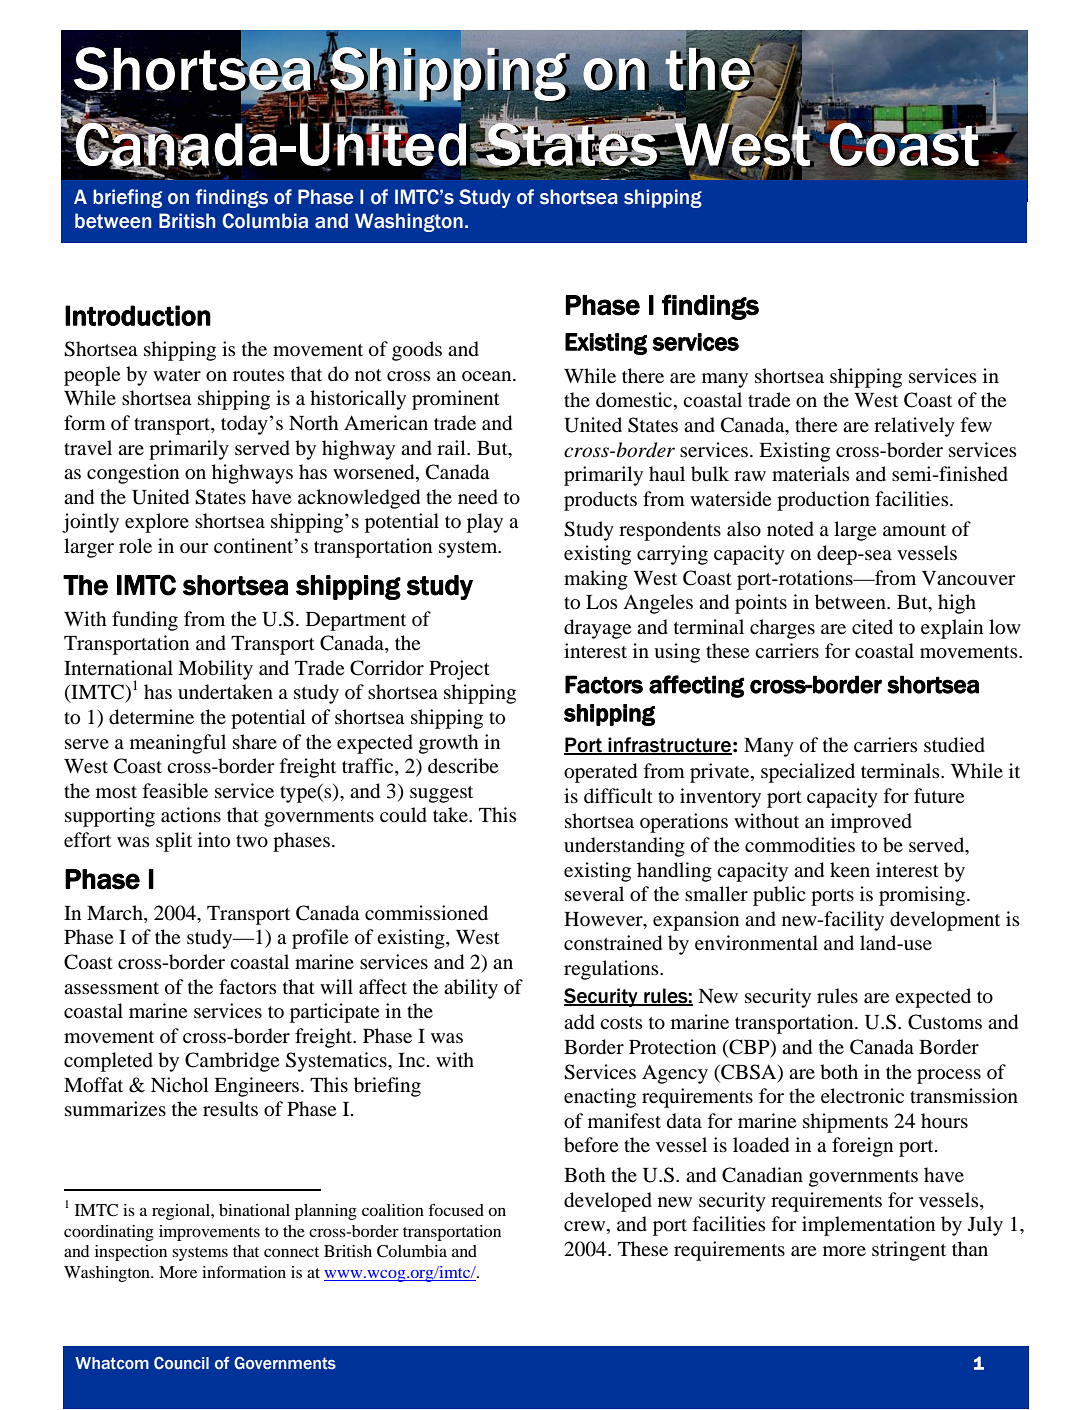  I want to click on ocean, so click(488, 376).
